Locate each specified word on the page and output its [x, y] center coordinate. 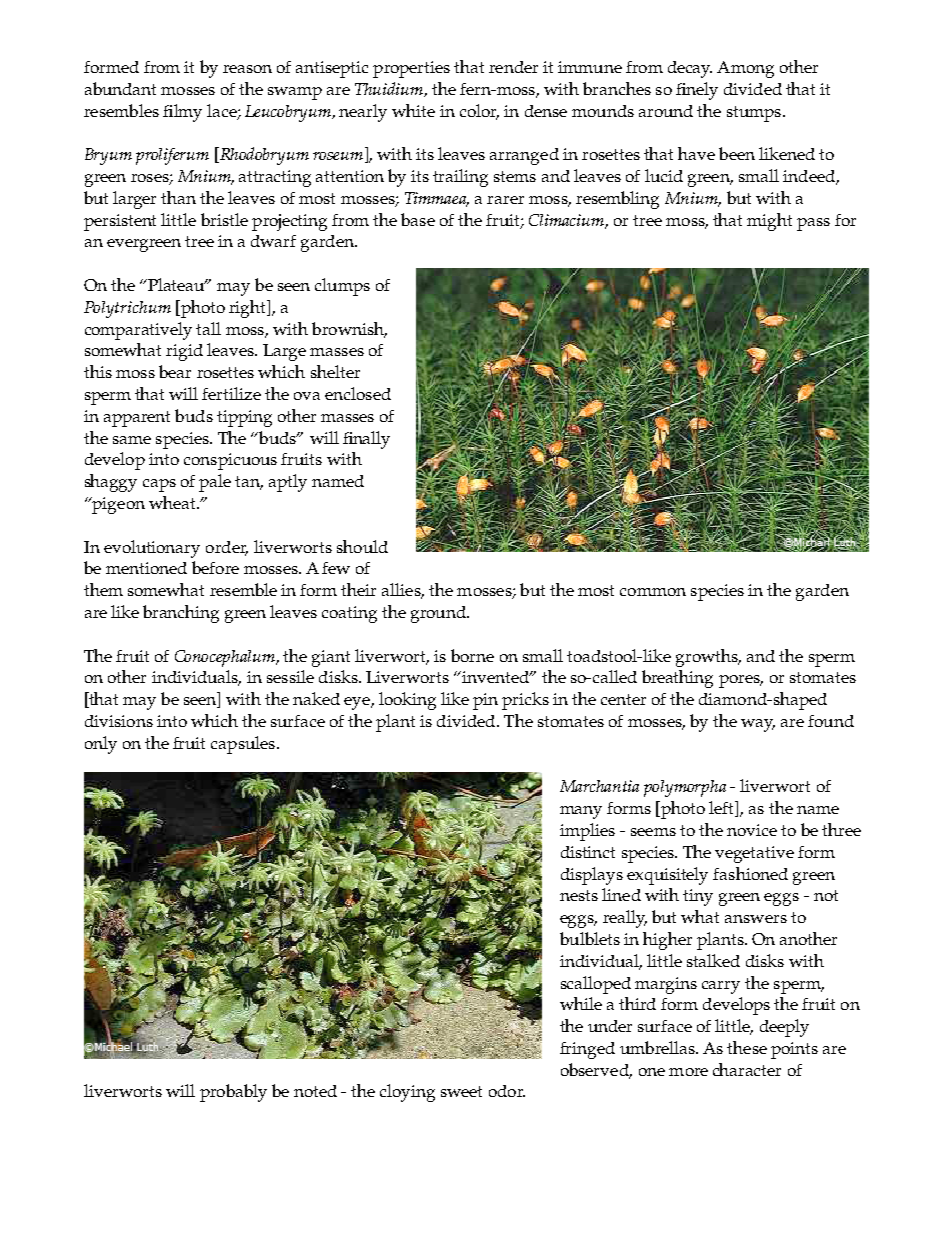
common [653, 592]
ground [439, 614]
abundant [120, 88]
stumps [755, 114]
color [479, 111]
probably [233, 1093]
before [215, 567]
